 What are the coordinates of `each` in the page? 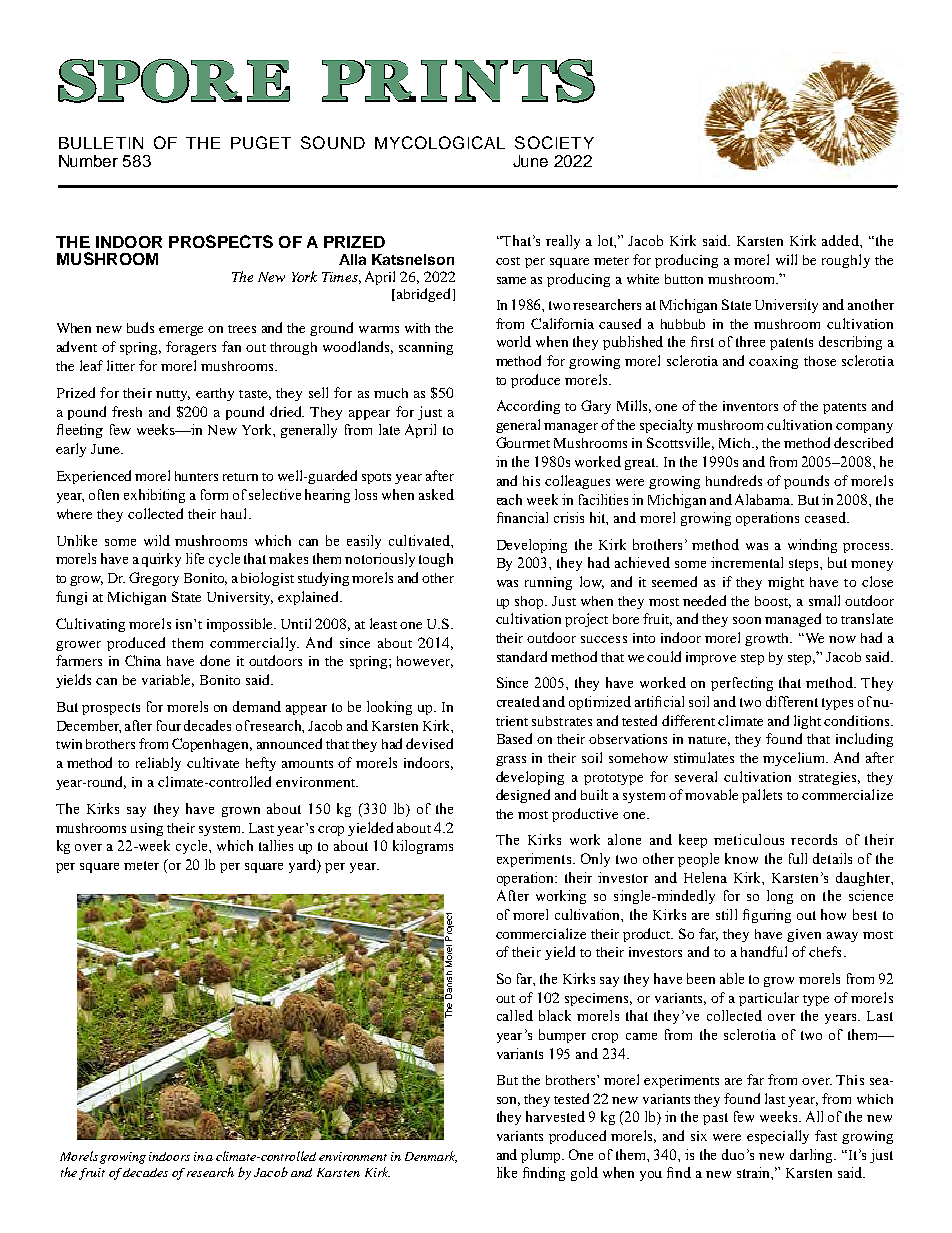 It's located at (509, 499).
